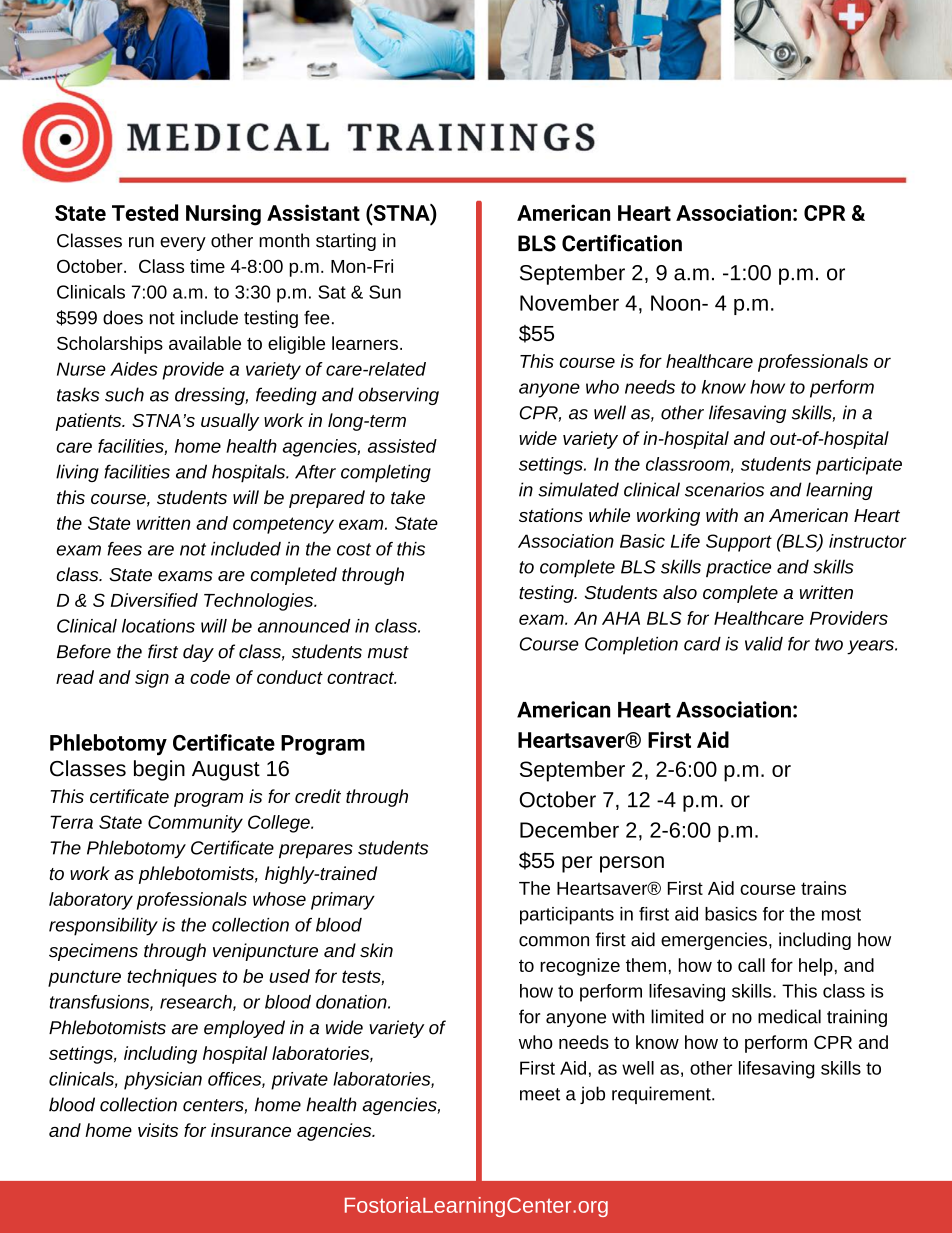 This document has height=1233, width=952. What do you see at coordinates (540, 1094) in the document?
I see `meet` at bounding box center [540, 1094].
